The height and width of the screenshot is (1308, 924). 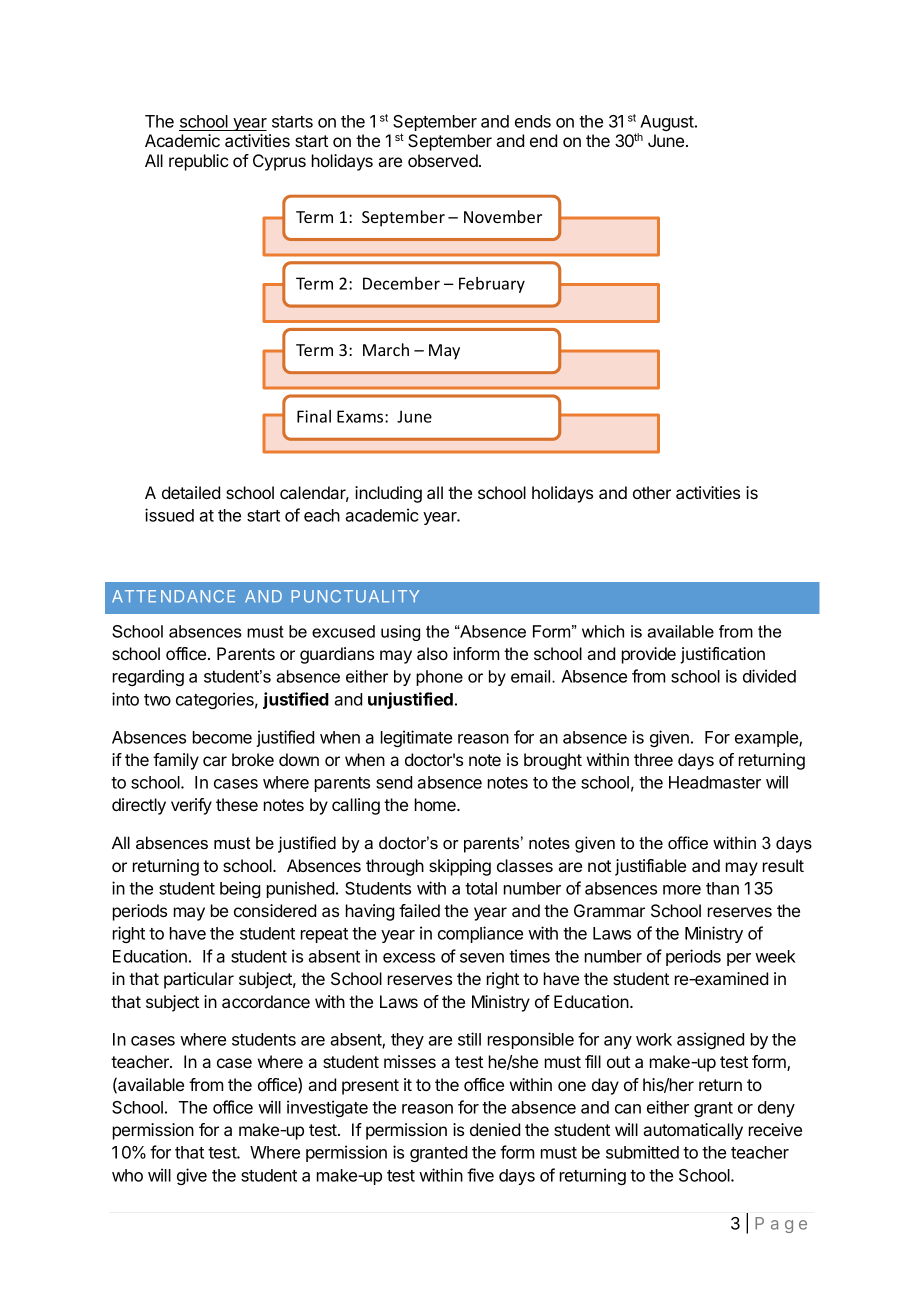 I want to click on denied, so click(x=495, y=1129).
